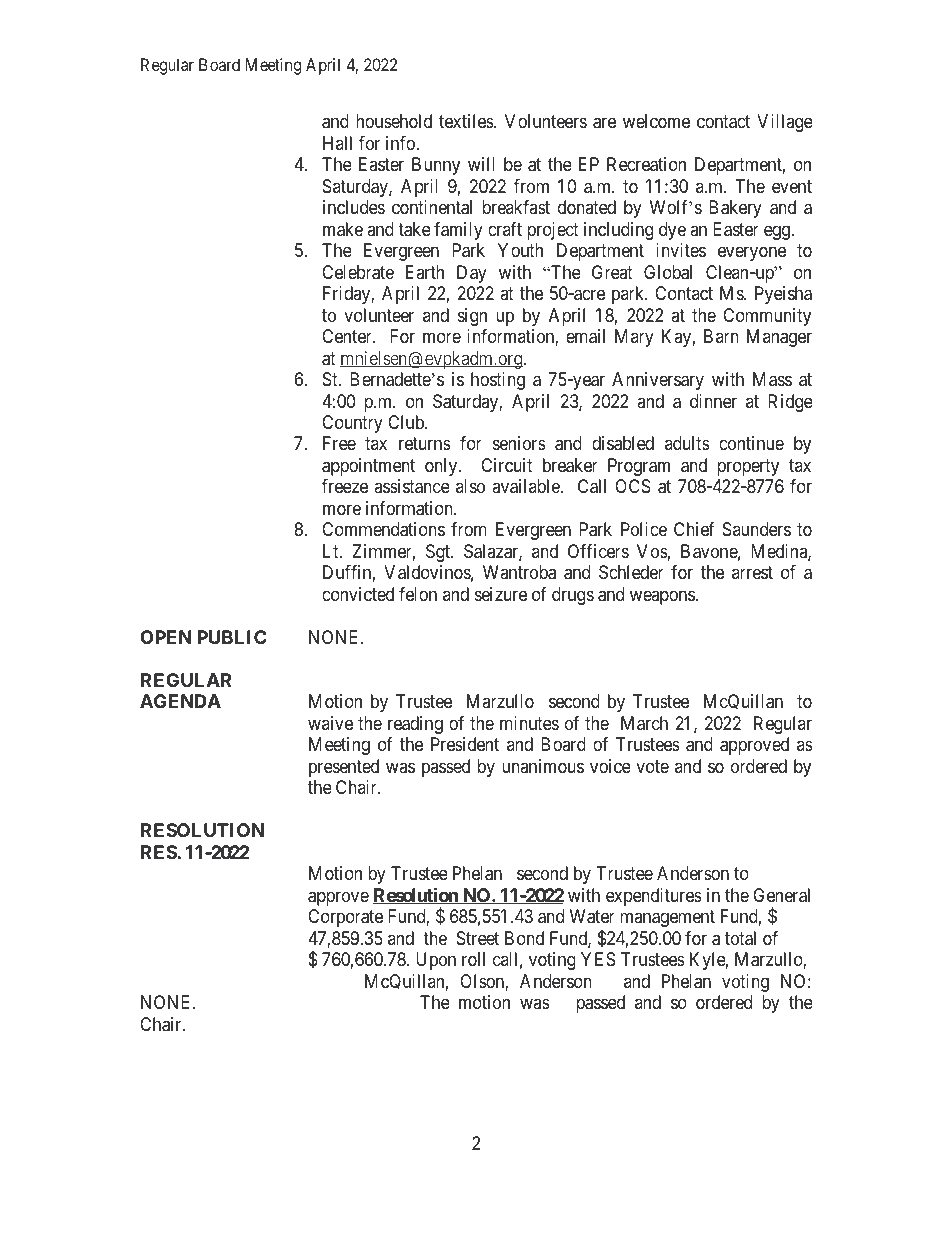 This screenshot has width=952, height=1233. I want to click on AGENDA, so click(180, 701).
